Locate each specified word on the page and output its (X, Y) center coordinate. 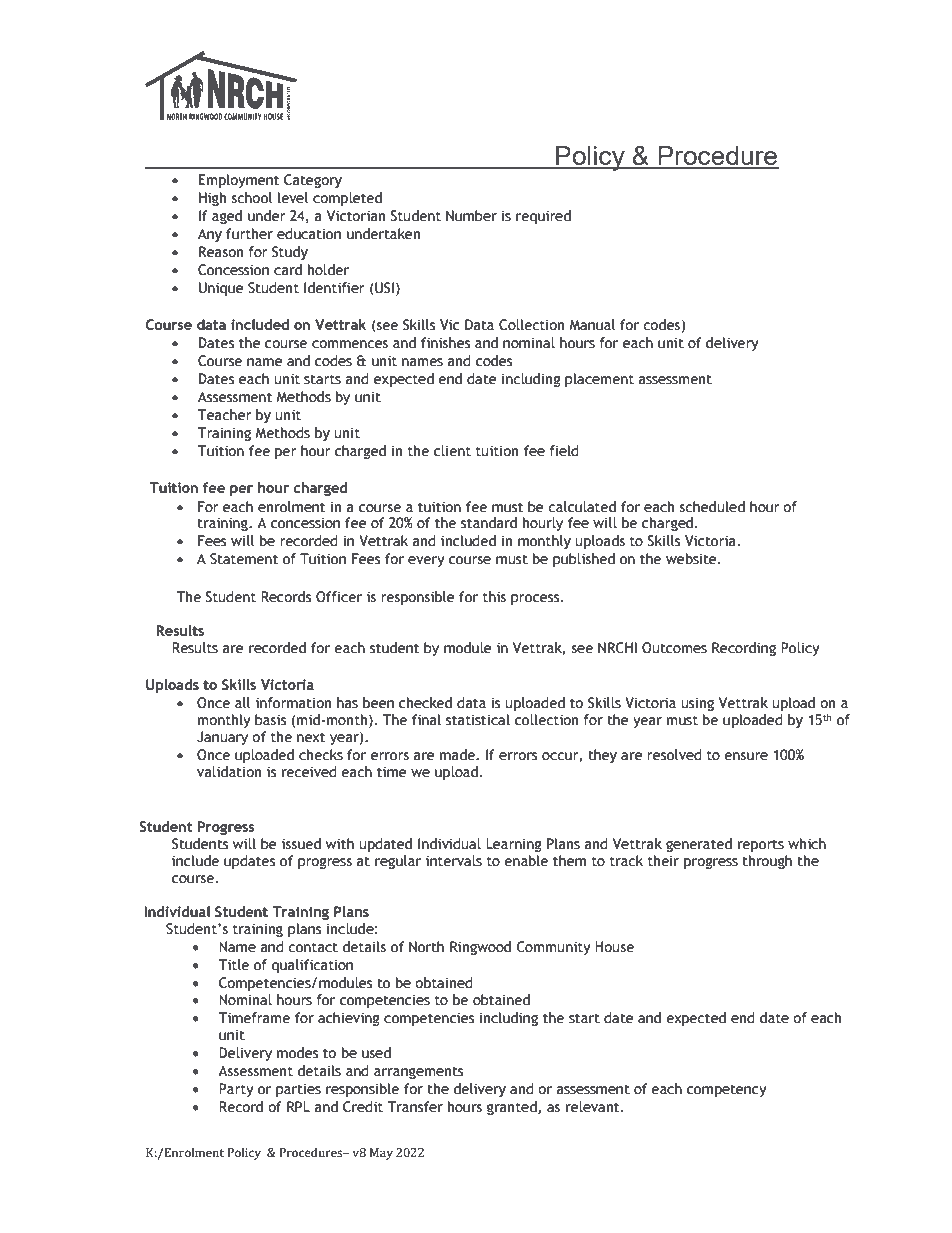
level (293, 198)
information (293, 703)
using (697, 704)
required (543, 217)
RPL (298, 1106)
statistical (478, 720)
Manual (592, 325)
